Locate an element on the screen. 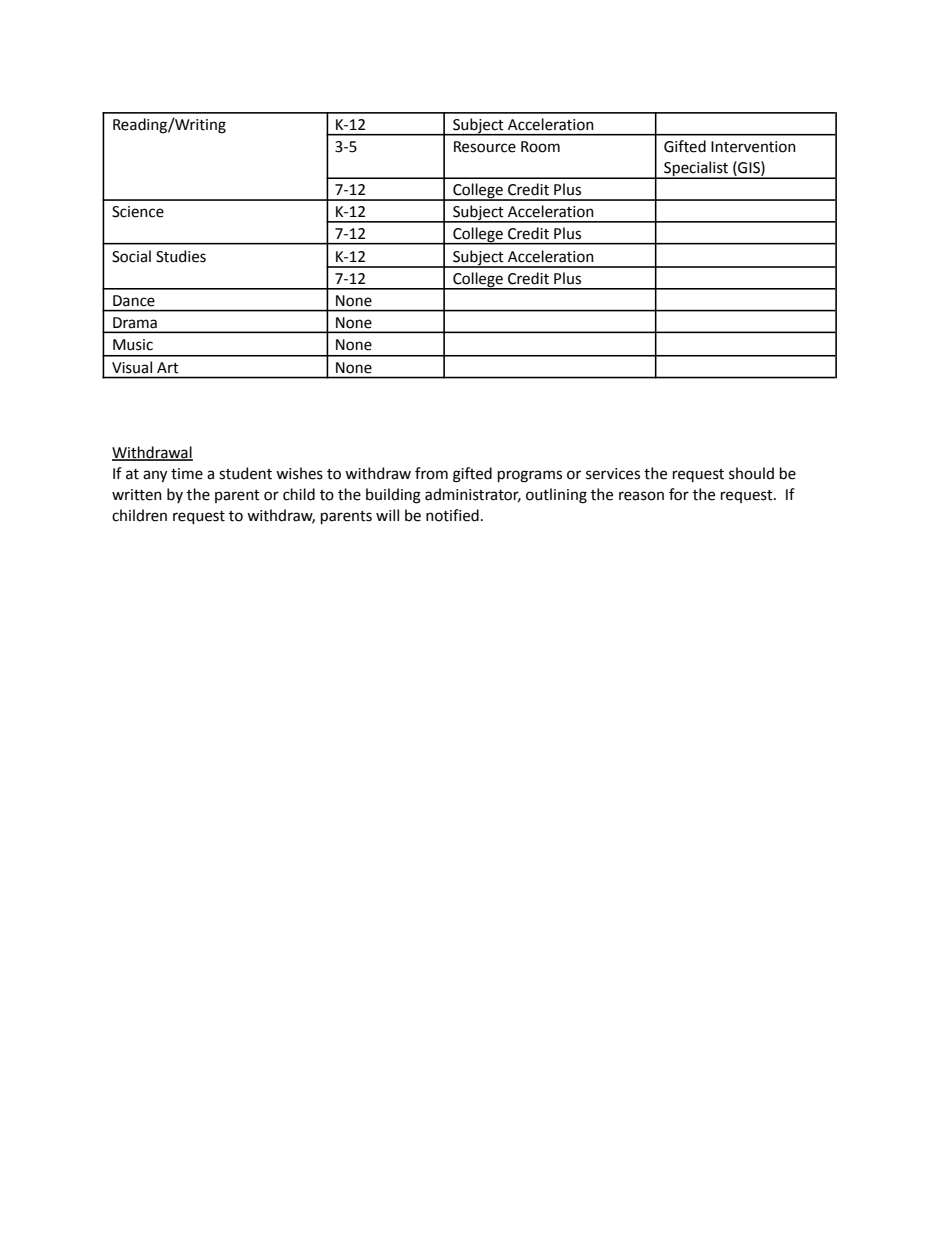 This screenshot has height=1233, width=952. Science is located at coordinates (138, 212).
